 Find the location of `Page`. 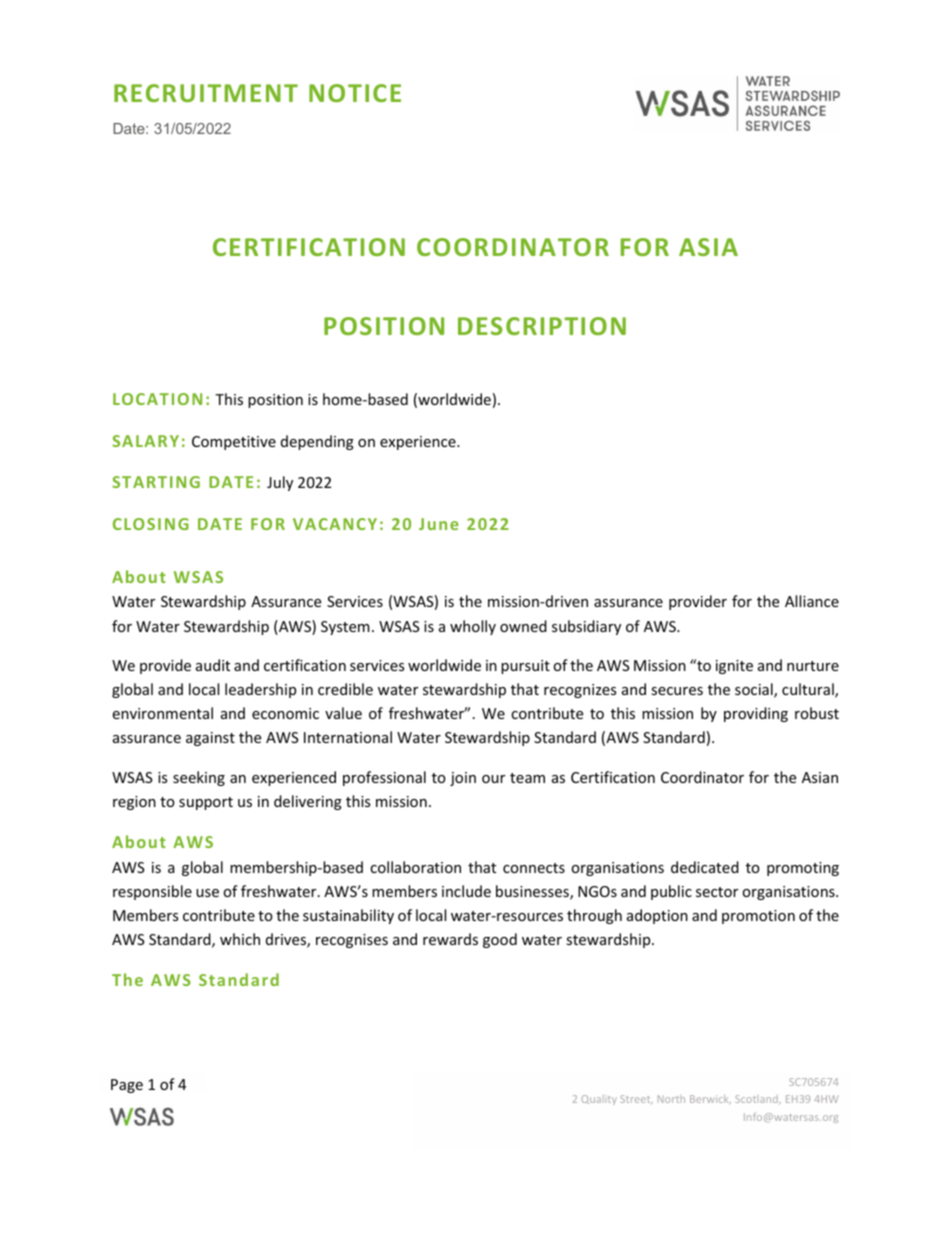

Page is located at coordinates (127, 1086).
